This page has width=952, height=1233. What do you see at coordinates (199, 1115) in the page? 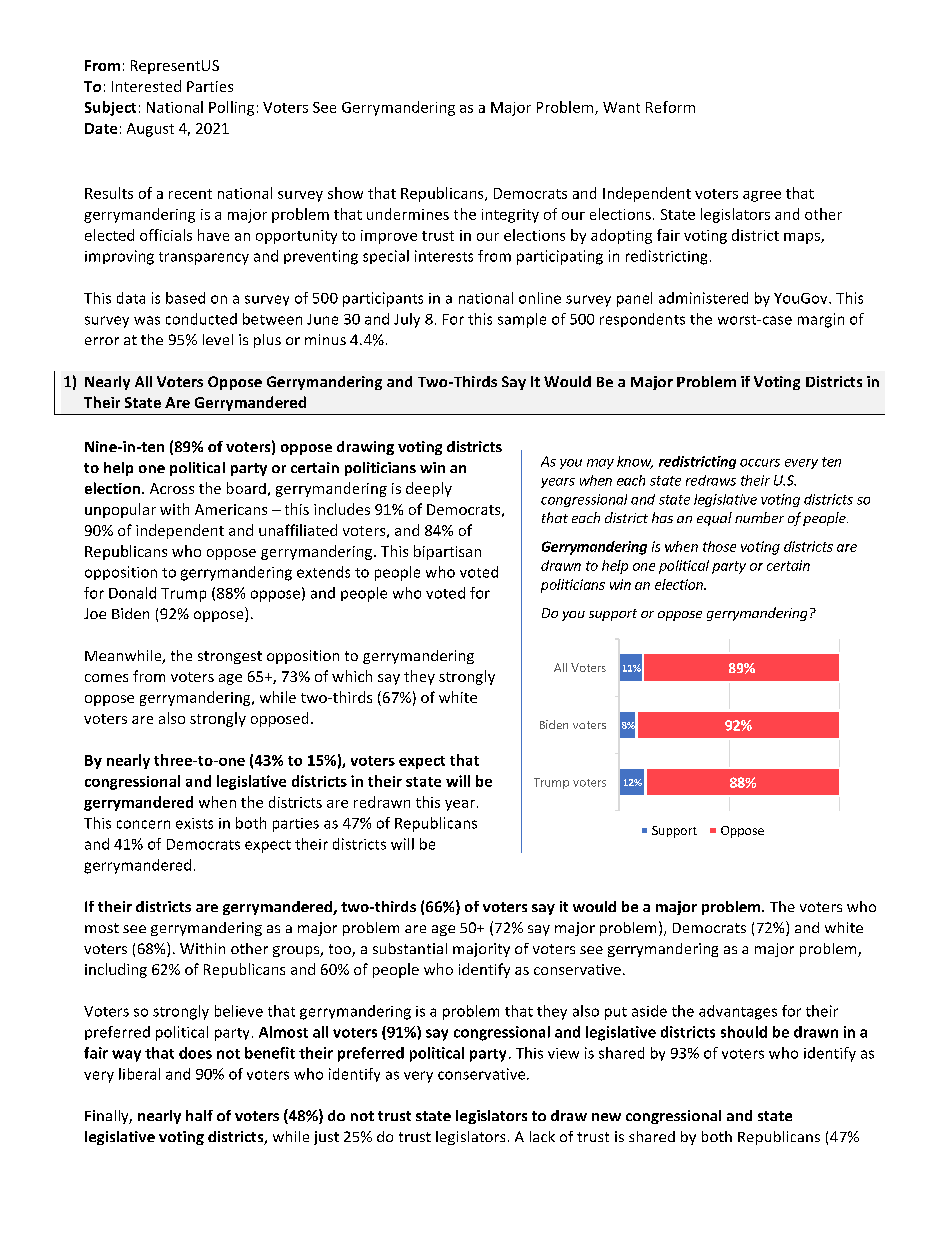
I see `half` at bounding box center [199, 1115].
